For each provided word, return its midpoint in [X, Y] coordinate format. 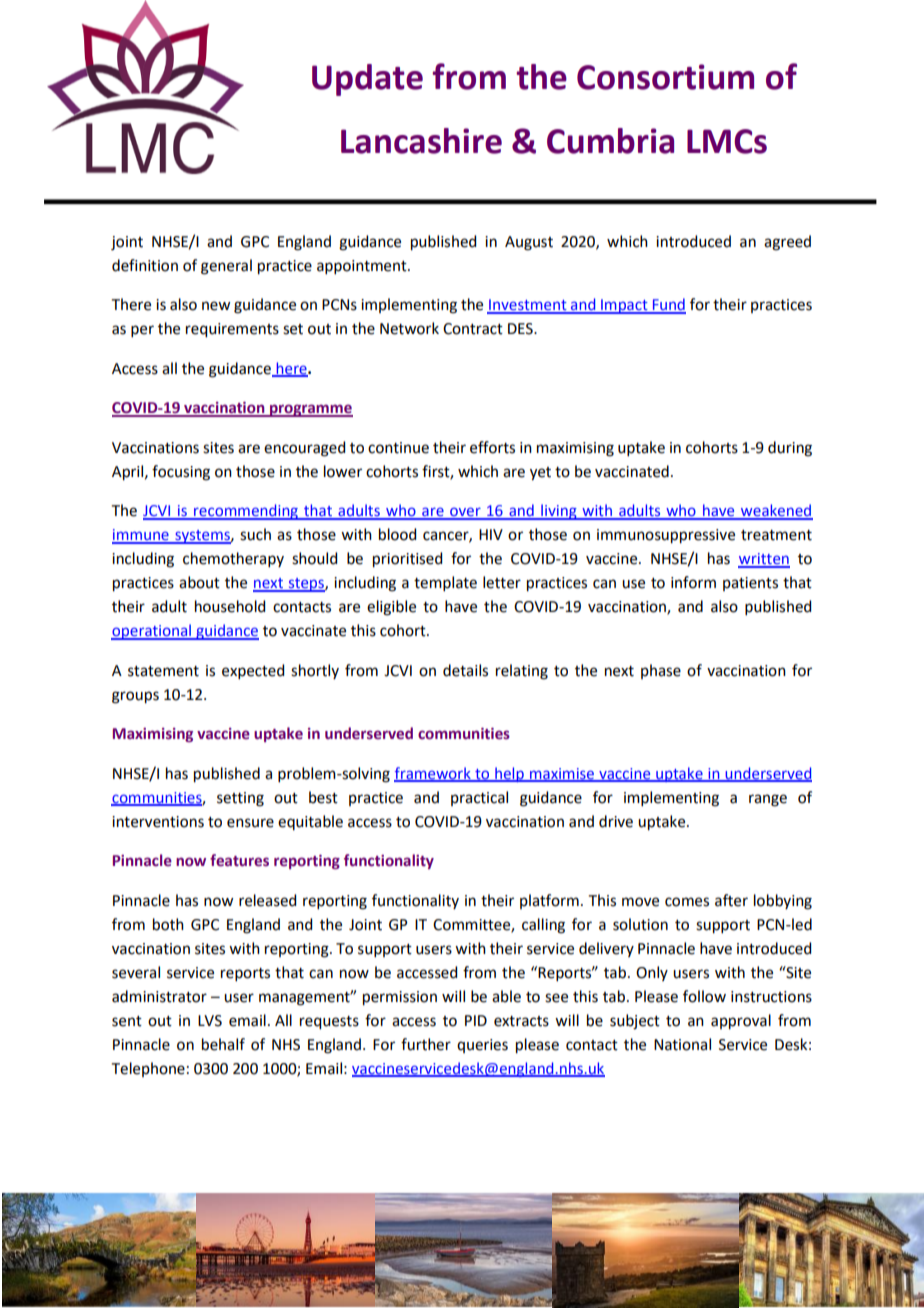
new [216, 306]
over [465, 513]
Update [367, 80]
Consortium [665, 77]
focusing [181, 473]
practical [479, 798]
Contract [473, 329]
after [731, 900]
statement [163, 671]
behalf [223, 1044]
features [239, 860]
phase [661, 671]
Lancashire [421, 141]
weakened [776, 511]
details [465, 670]
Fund [668, 305]
